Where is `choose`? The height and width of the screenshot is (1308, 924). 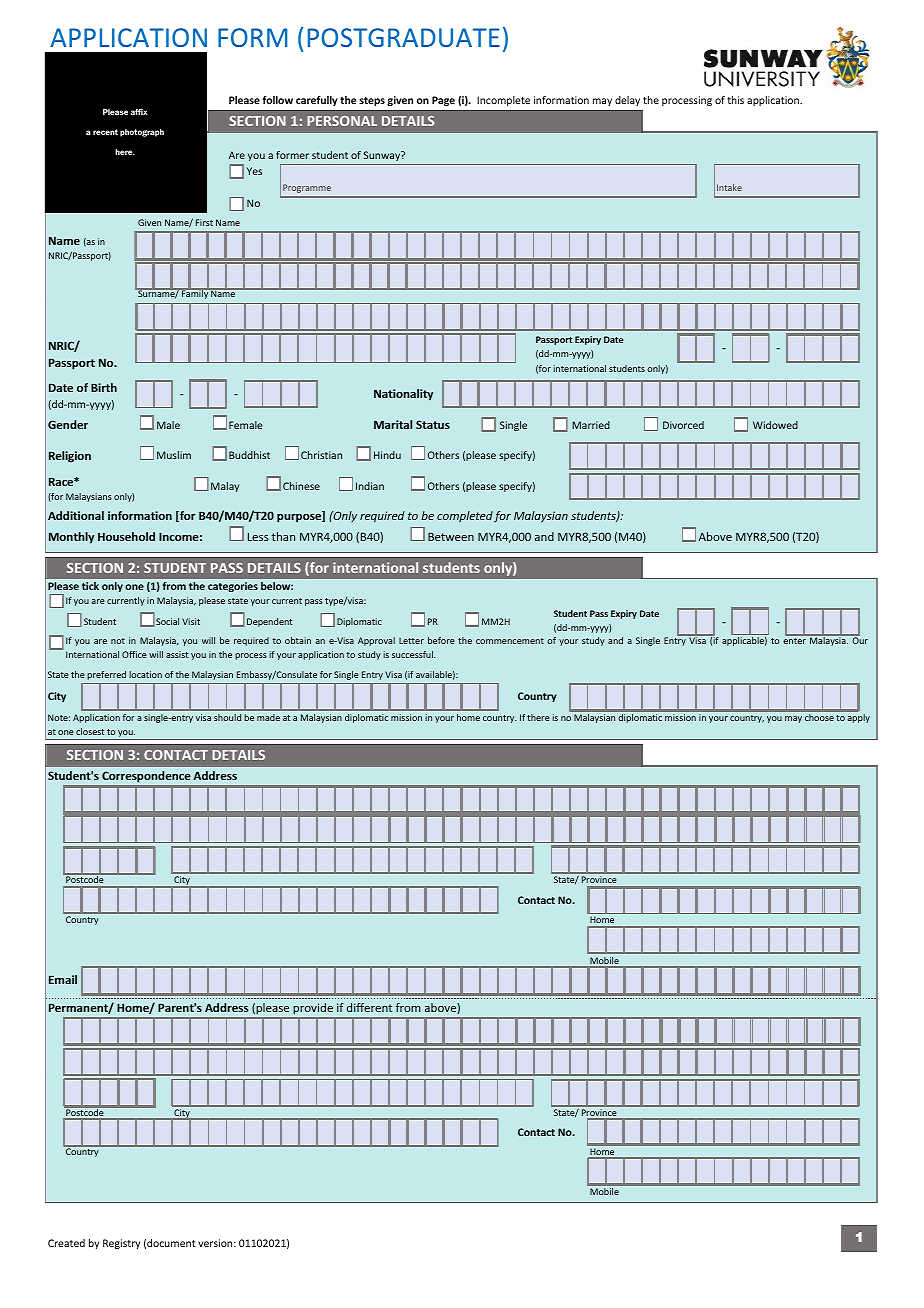 choose is located at coordinates (819, 717).
